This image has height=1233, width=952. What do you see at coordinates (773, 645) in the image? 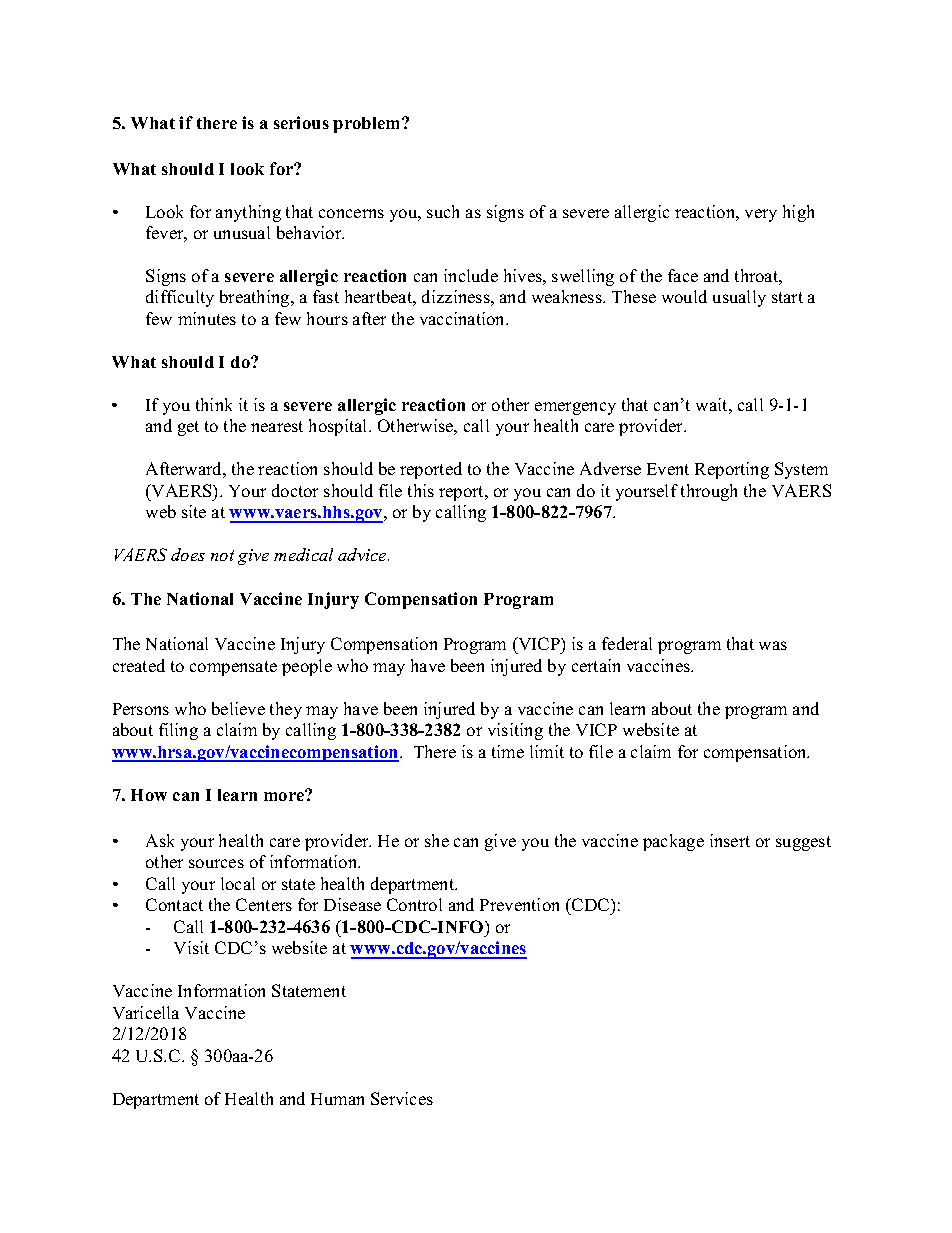
I see `was` at bounding box center [773, 645].
